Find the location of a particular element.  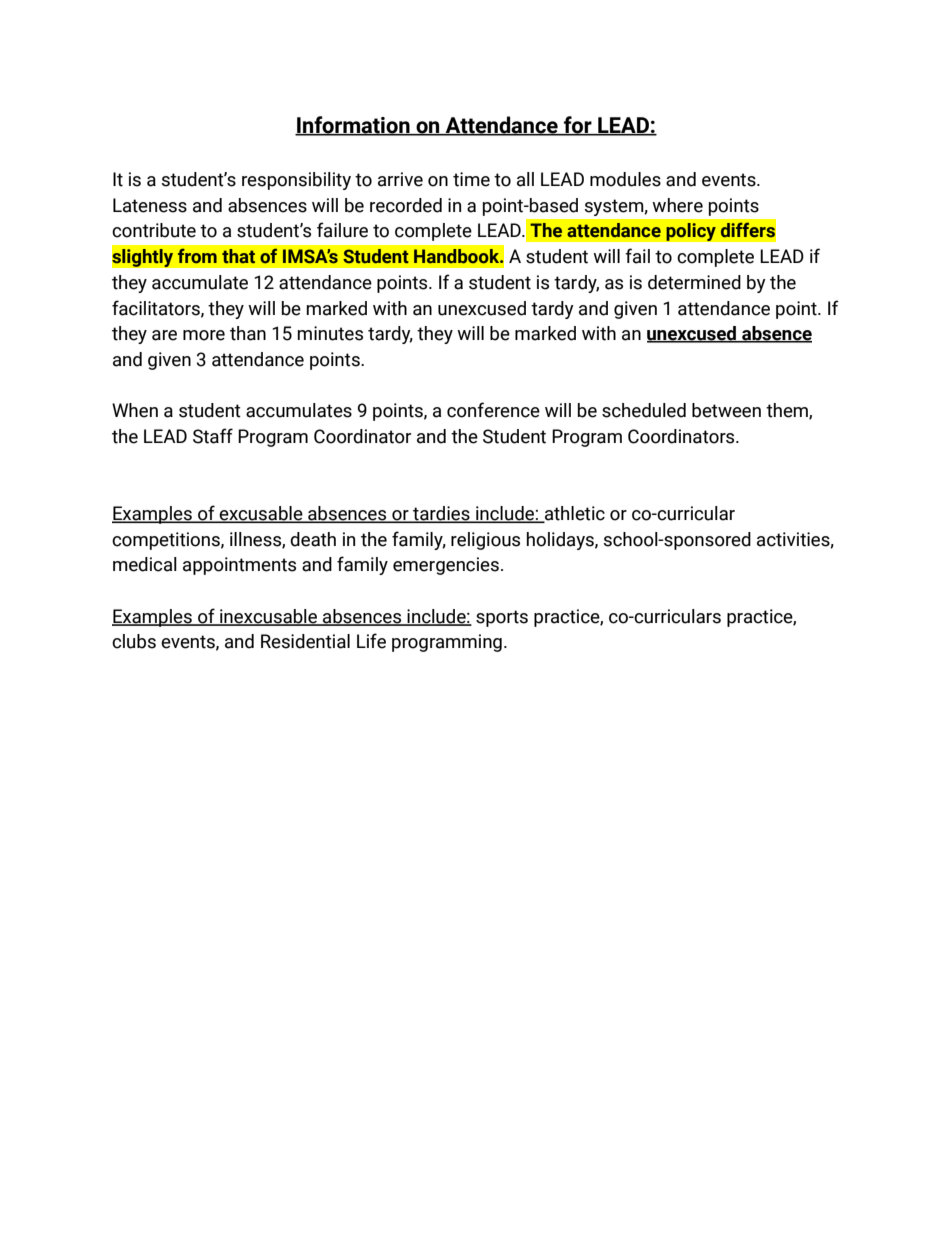

conference is located at coordinates (493, 410).
